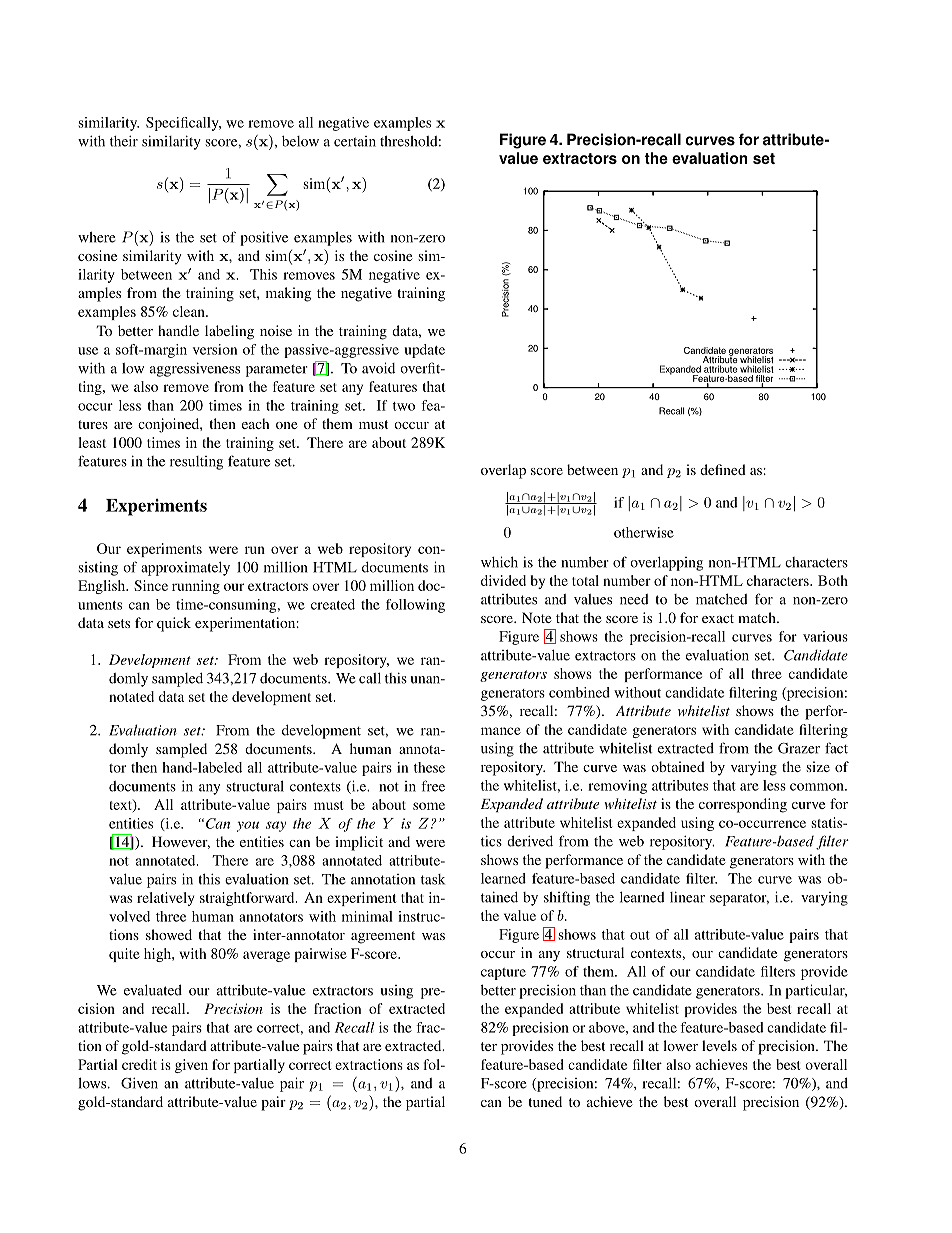 Image resolution: width=952 pixels, height=1233 pixels. Describe the element at coordinates (124, 141) in the screenshot. I see `their` at that location.
